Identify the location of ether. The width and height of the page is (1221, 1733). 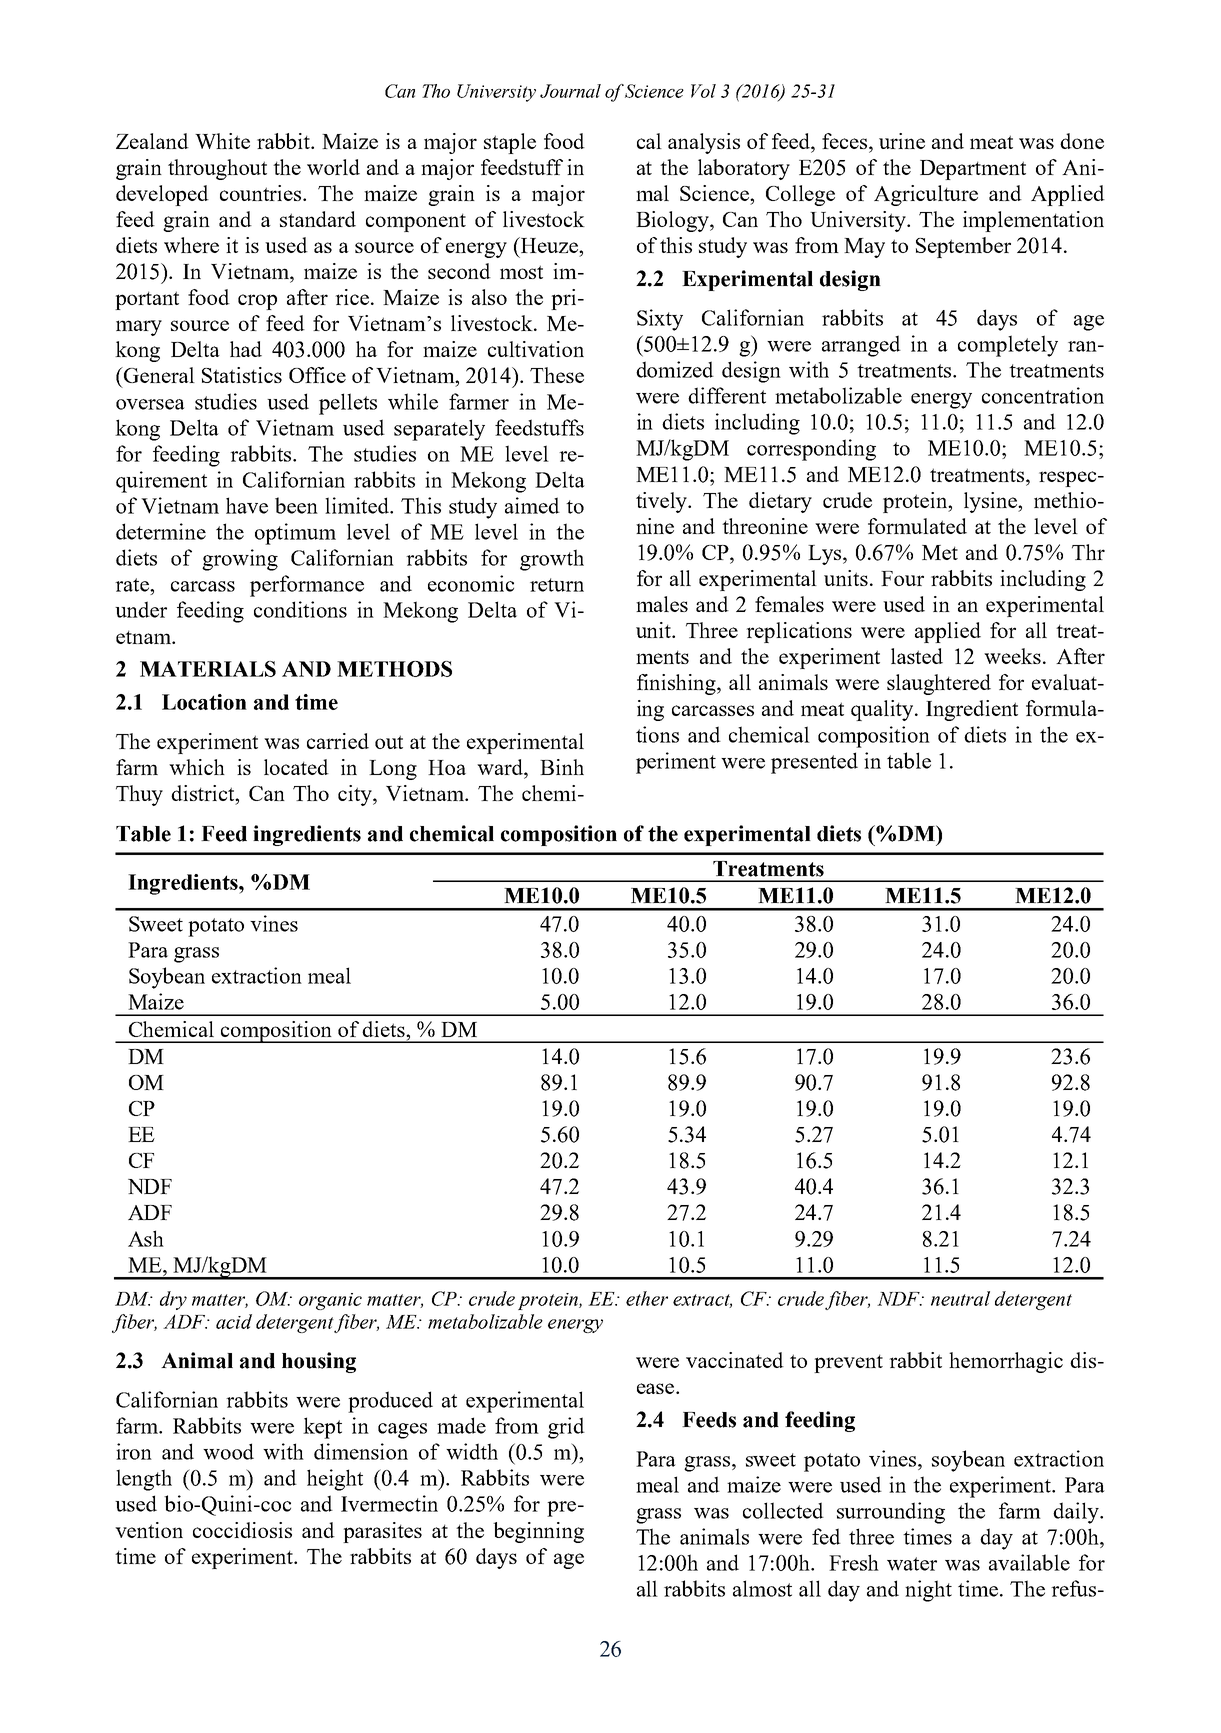
(647, 1298).
